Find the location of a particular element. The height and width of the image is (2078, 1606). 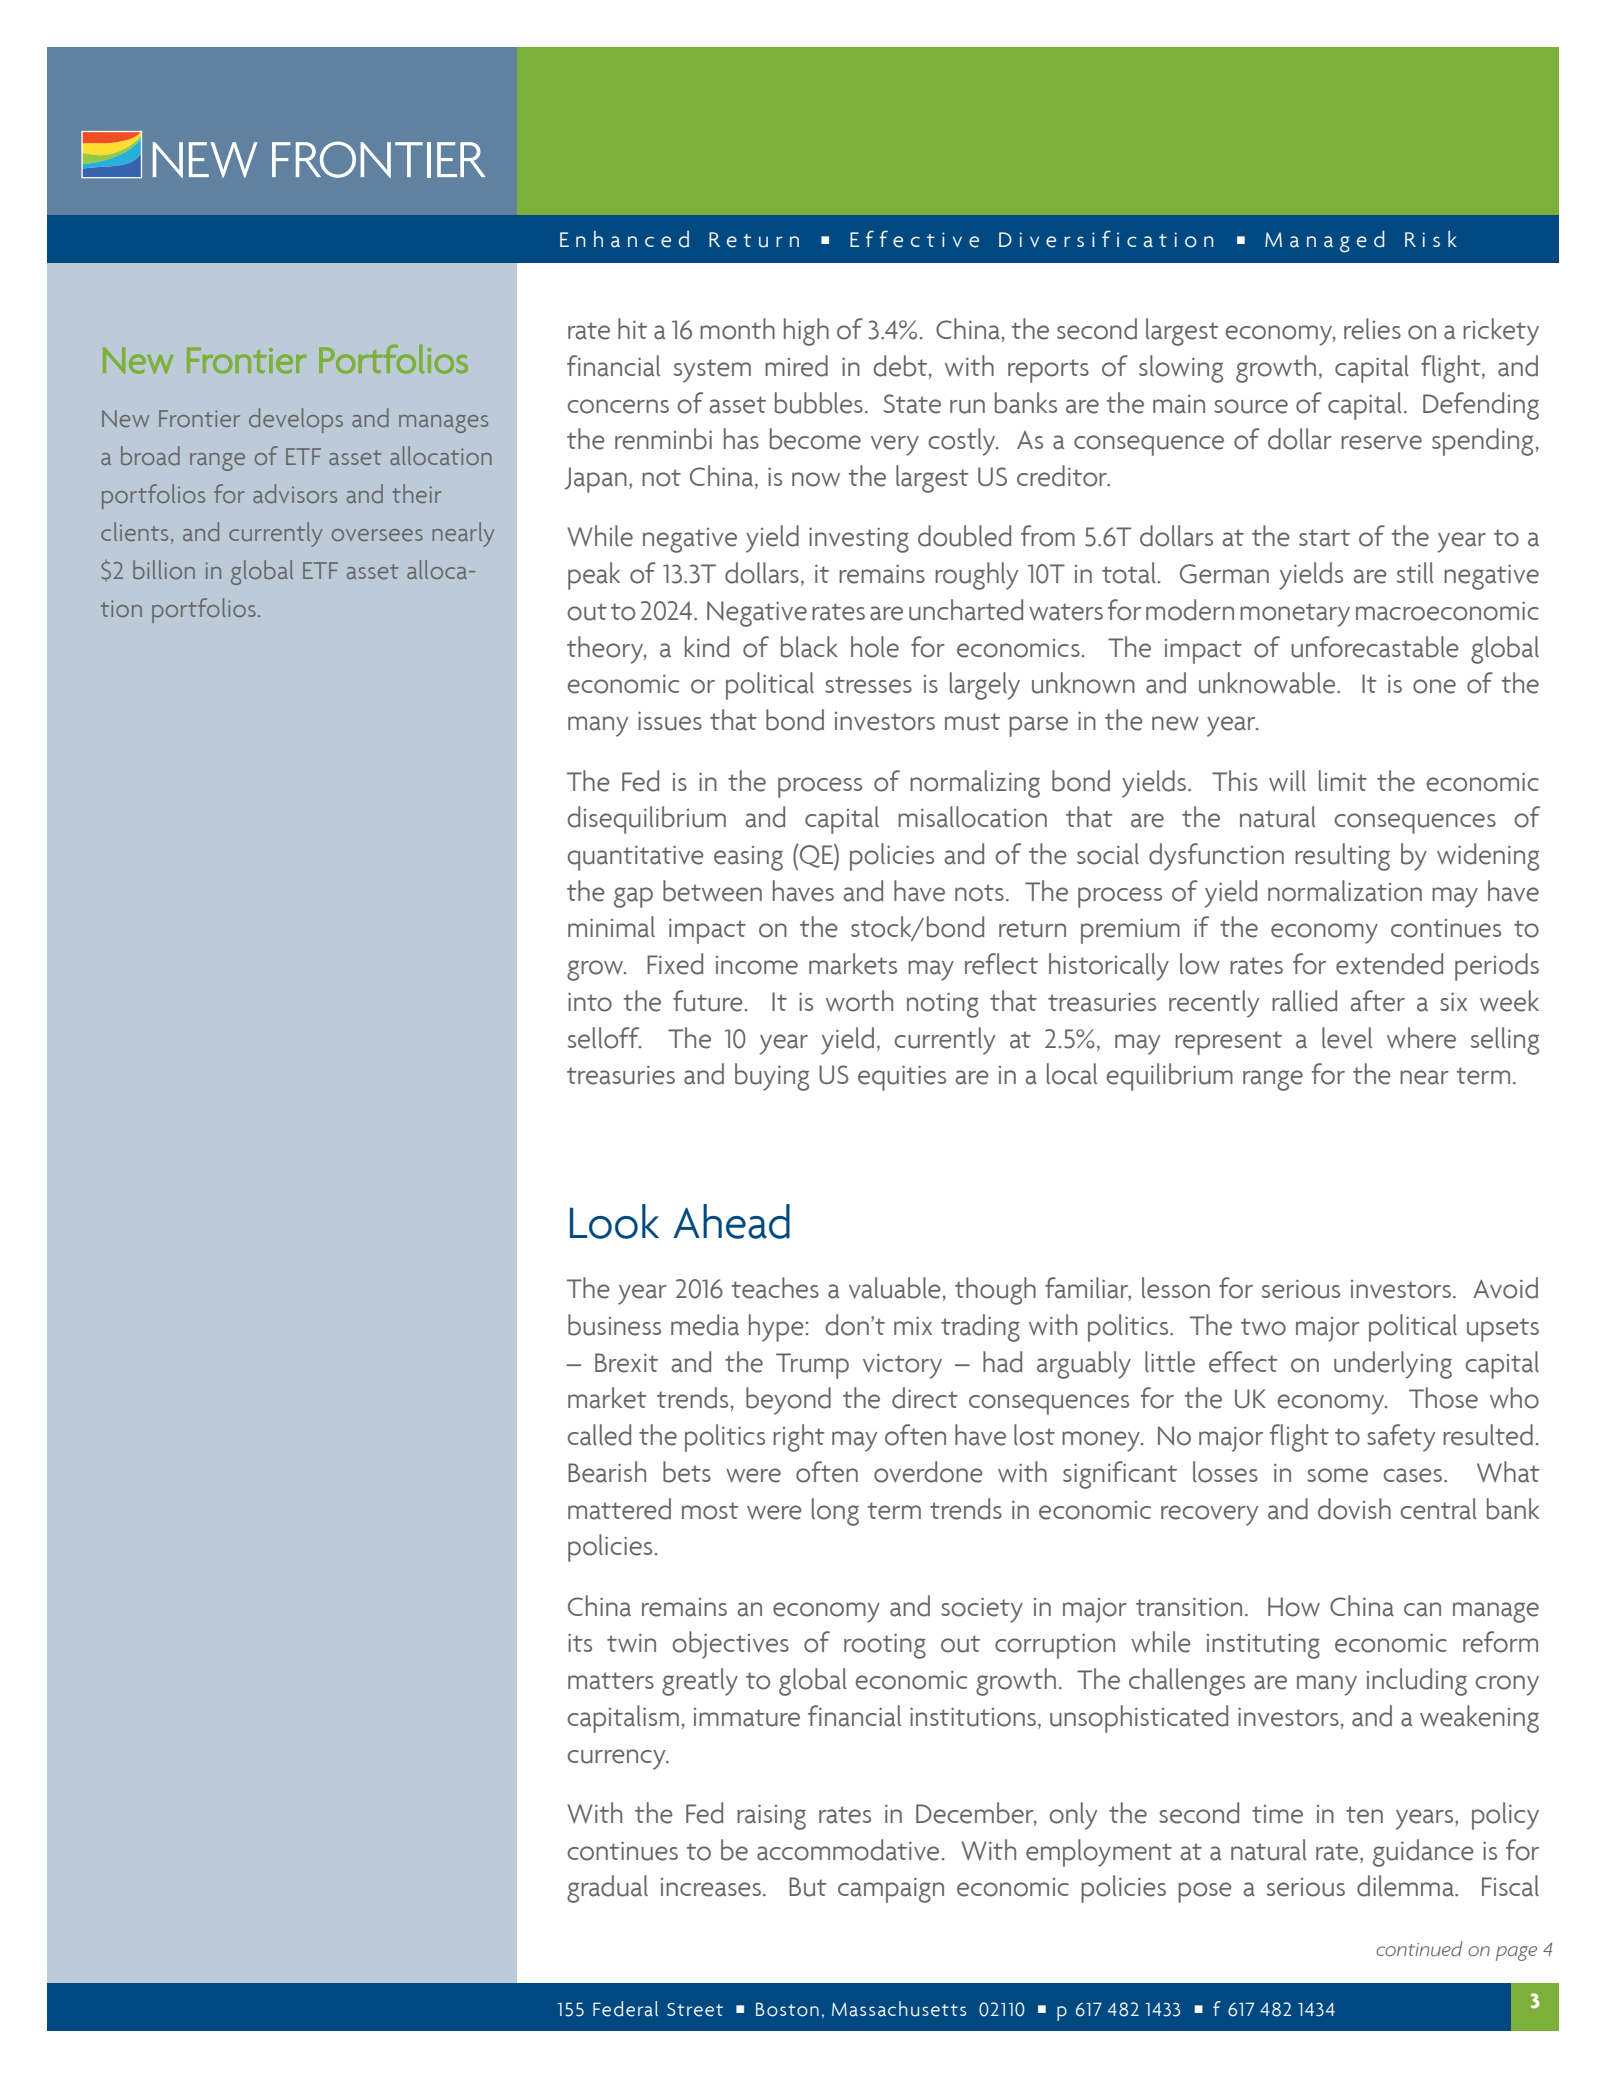

develops is located at coordinates (296, 420).
